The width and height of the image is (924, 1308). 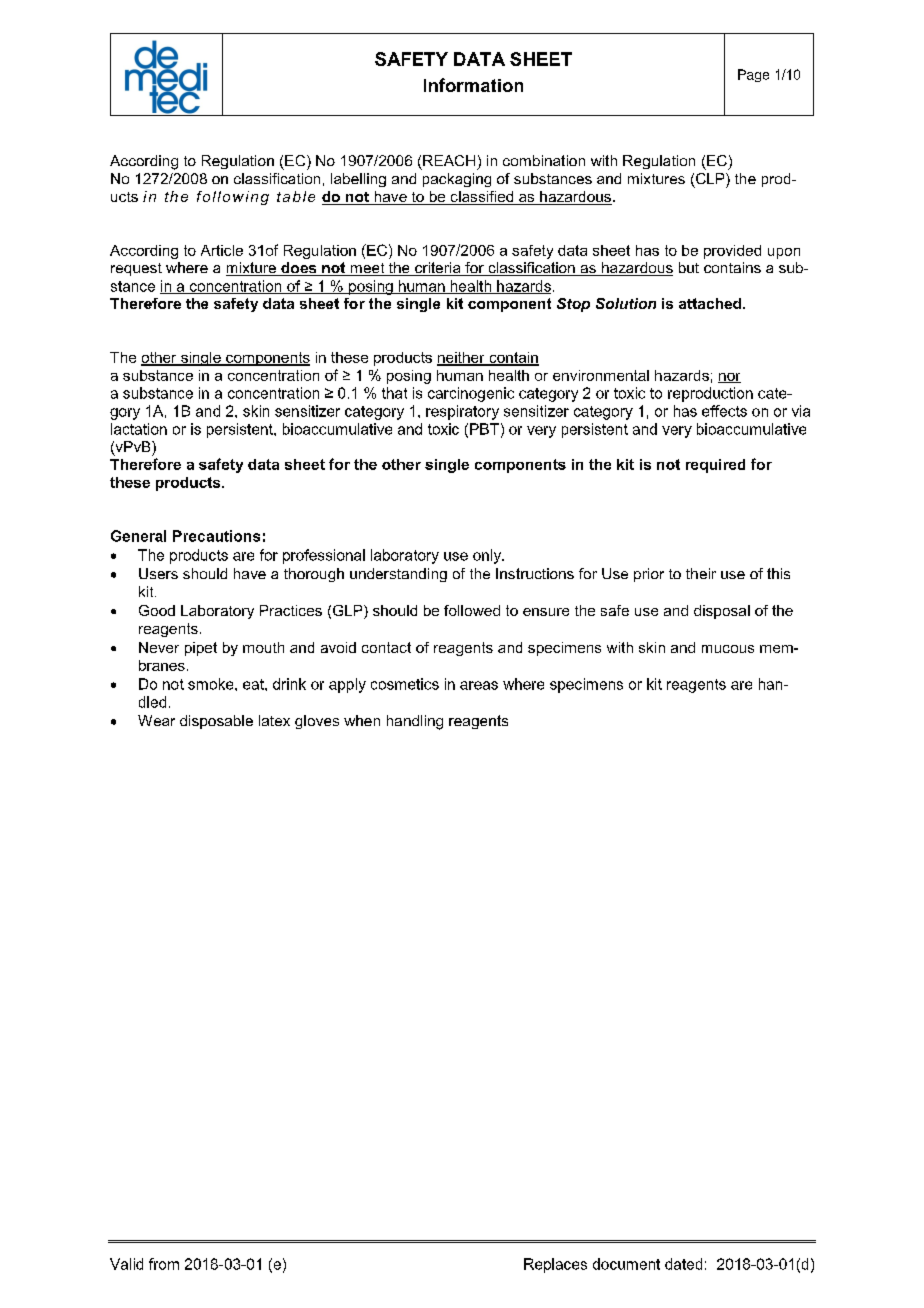 What do you see at coordinates (473, 85) in the image?
I see `Information` at bounding box center [473, 85].
